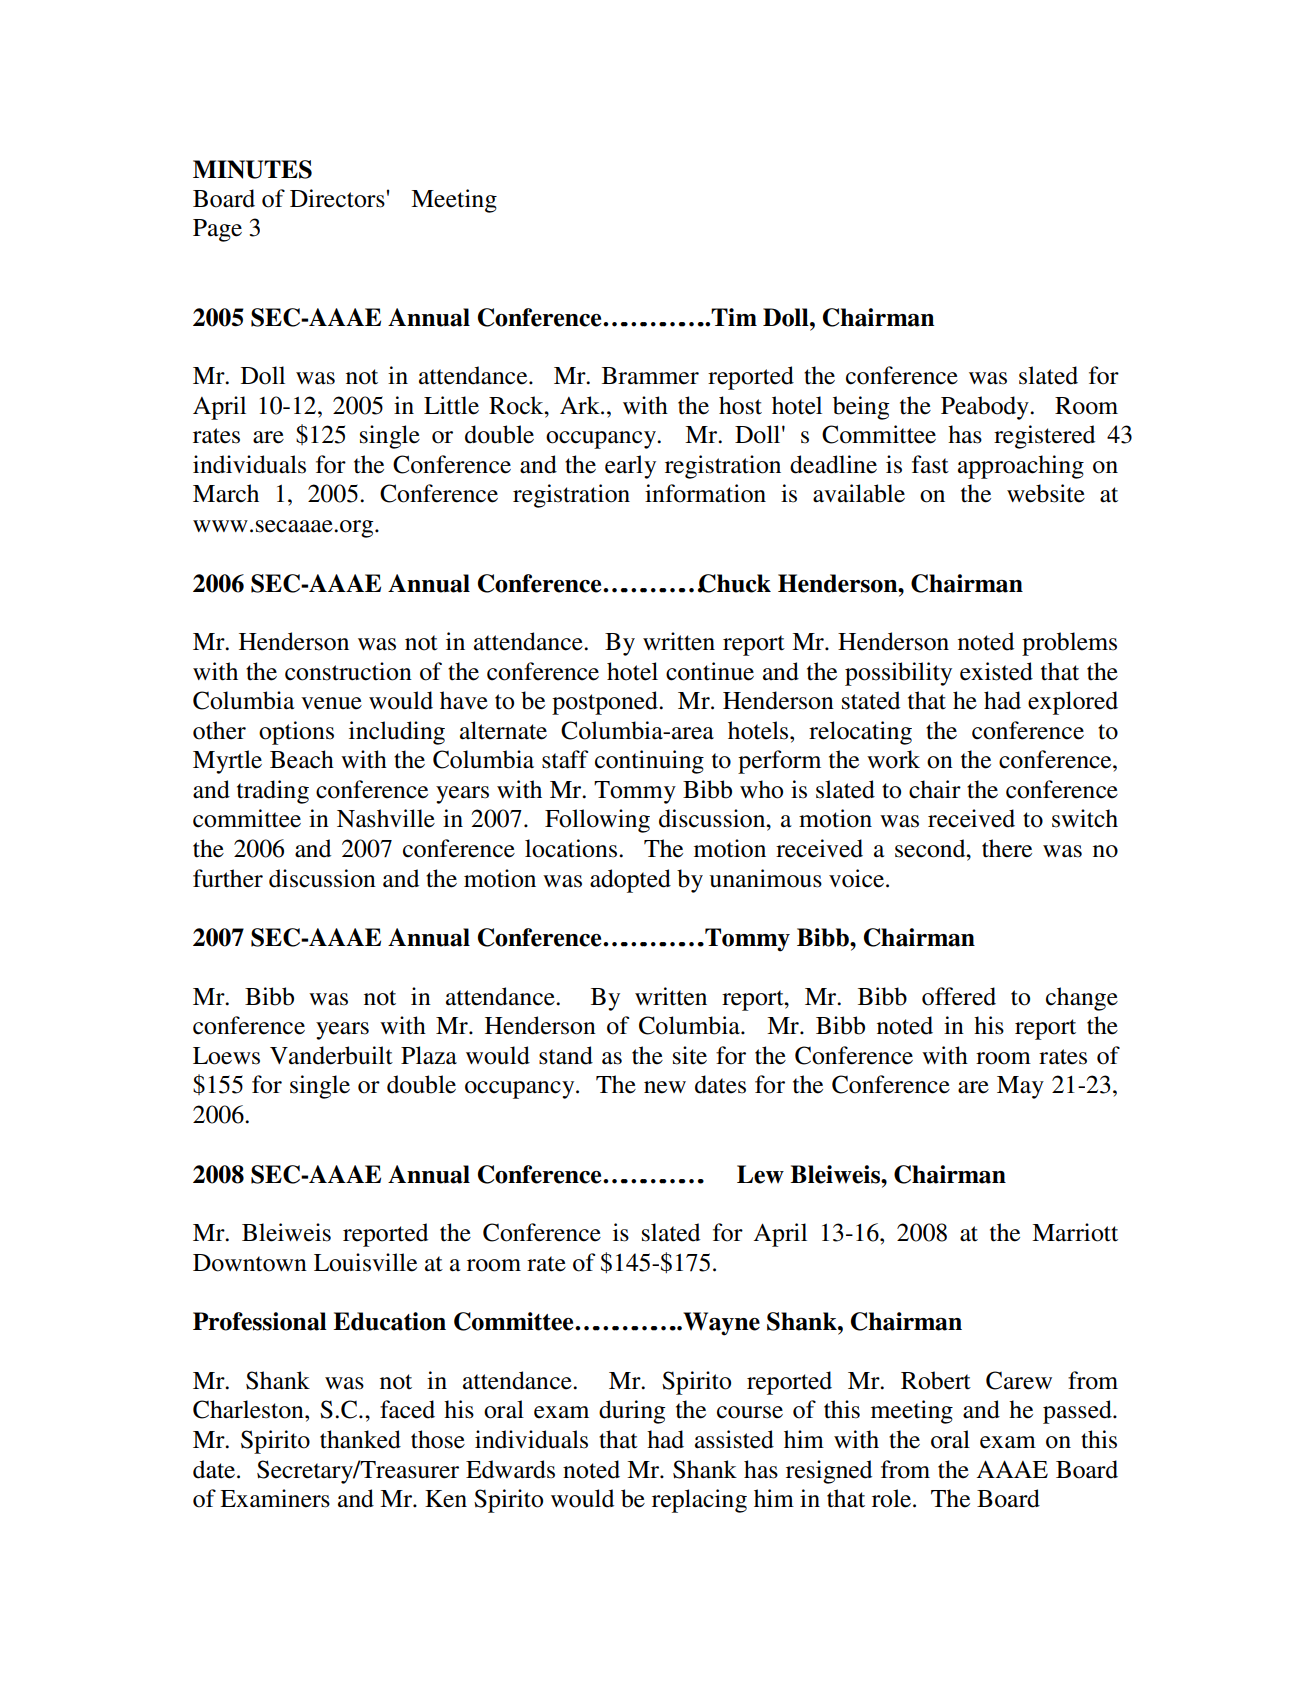  Describe the element at coordinates (581, 405) in the screenshot. I see `Ark` at that location.
